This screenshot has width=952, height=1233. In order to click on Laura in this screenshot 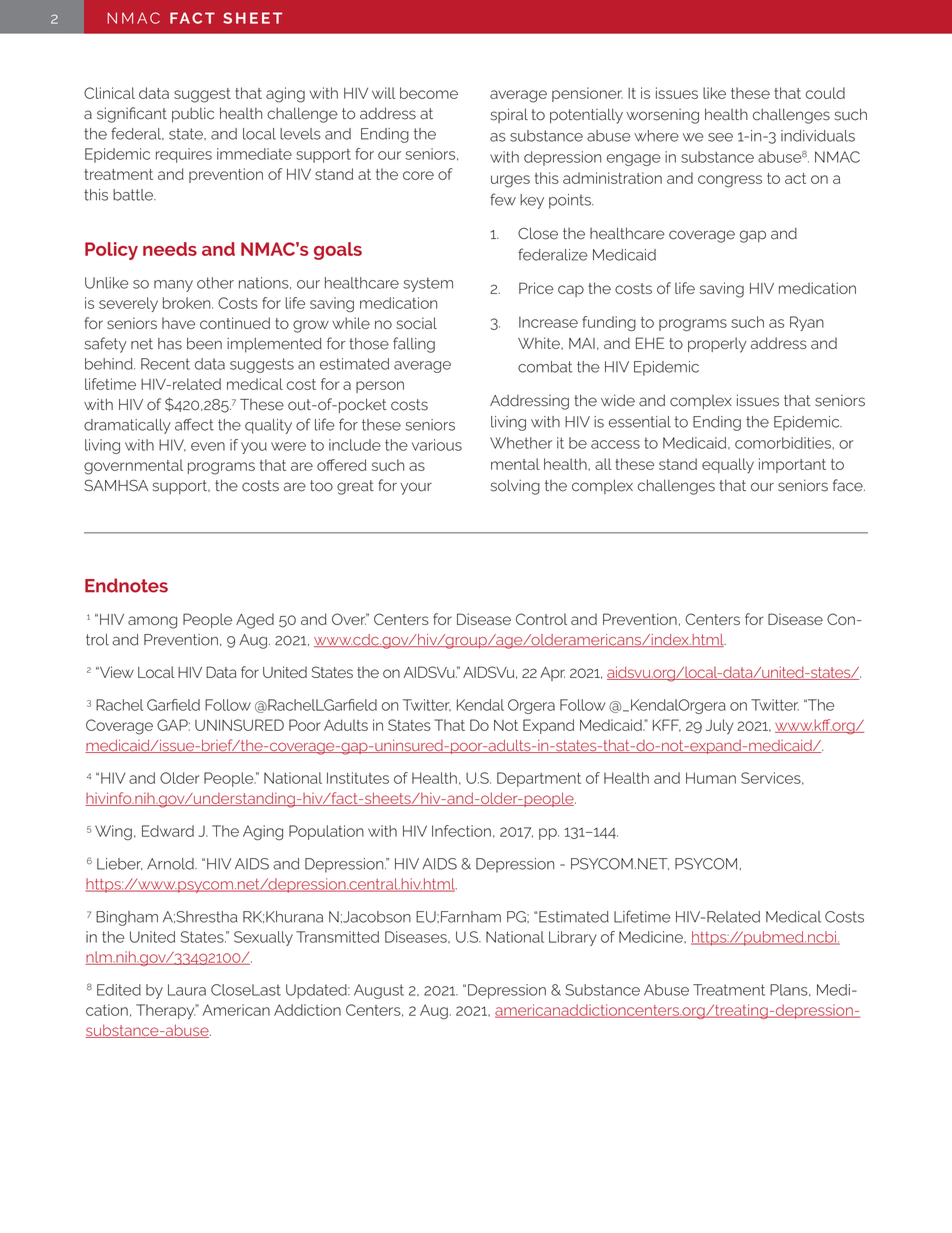, I will do `click(187, 990)`.
